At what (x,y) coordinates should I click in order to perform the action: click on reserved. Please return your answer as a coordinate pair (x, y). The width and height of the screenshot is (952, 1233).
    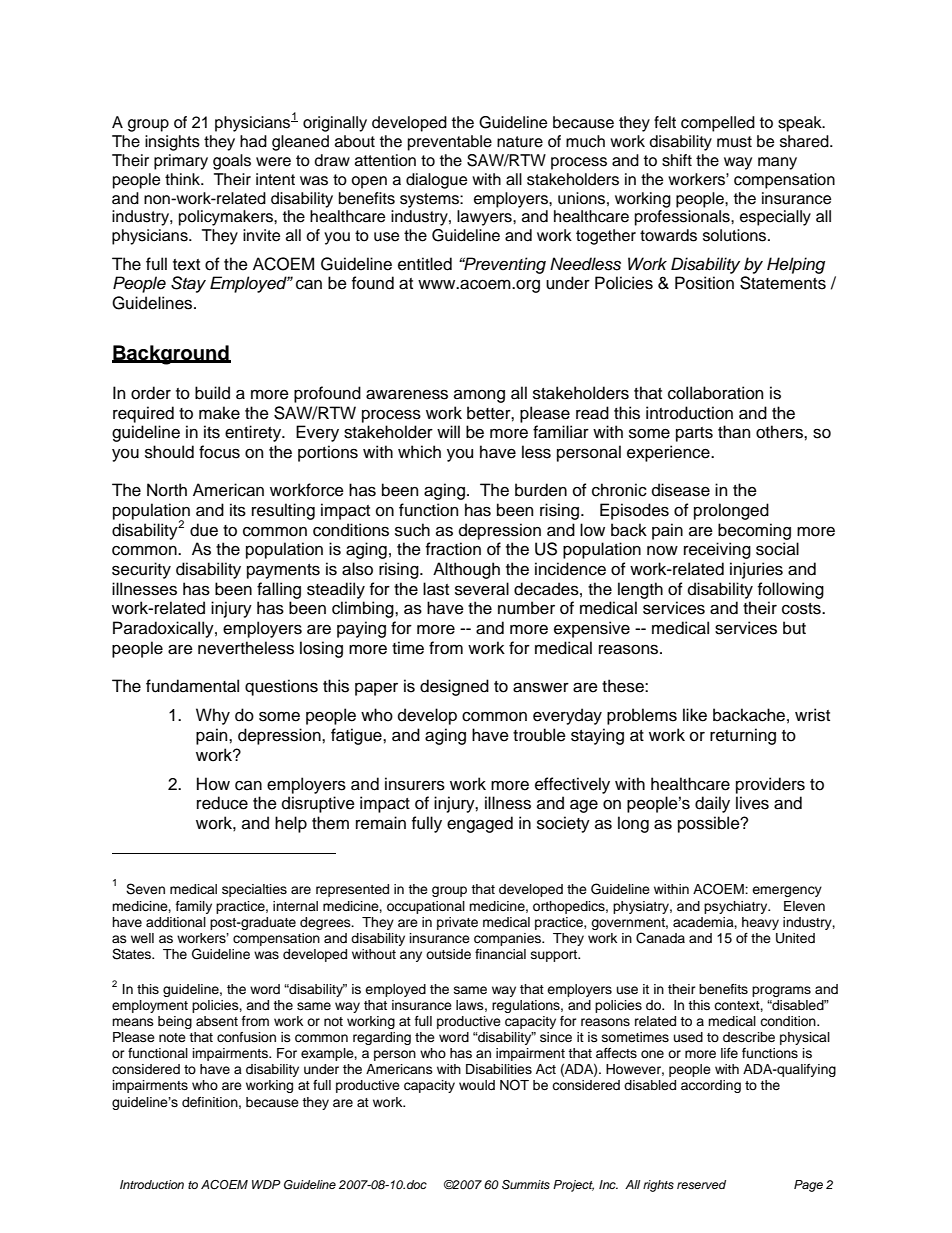
    Looking at the image, I should click on (701, 1184).
